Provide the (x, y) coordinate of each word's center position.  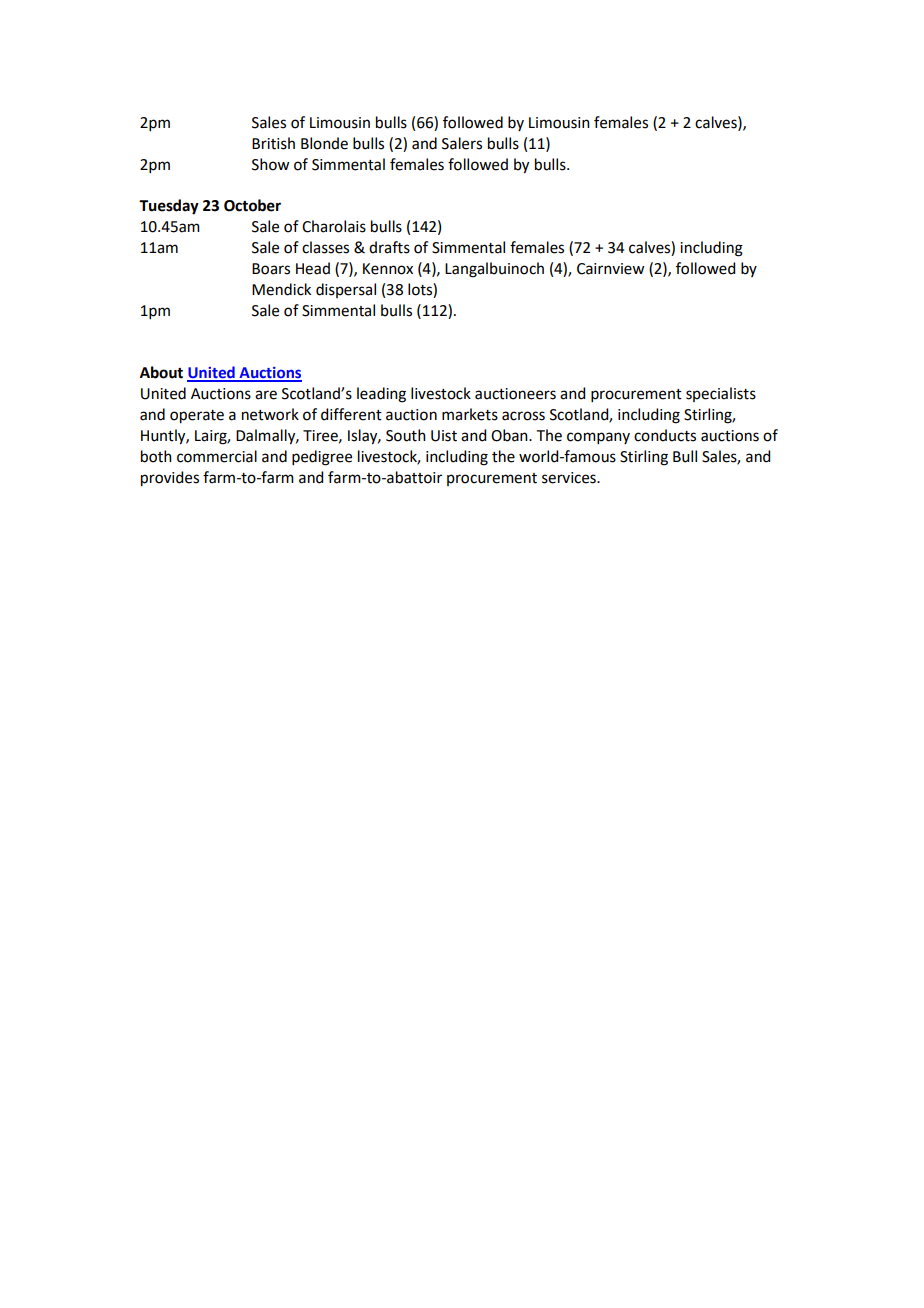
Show (270, 164)
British (273, 143)
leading (381, 395)
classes (325, 247)
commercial (217, 456)
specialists (721, 394)
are (266, 395)
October (252, 205)
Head (313, 268)
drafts (389, 247)
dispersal (346, 290)
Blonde (324, 143)
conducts (665, 435)
